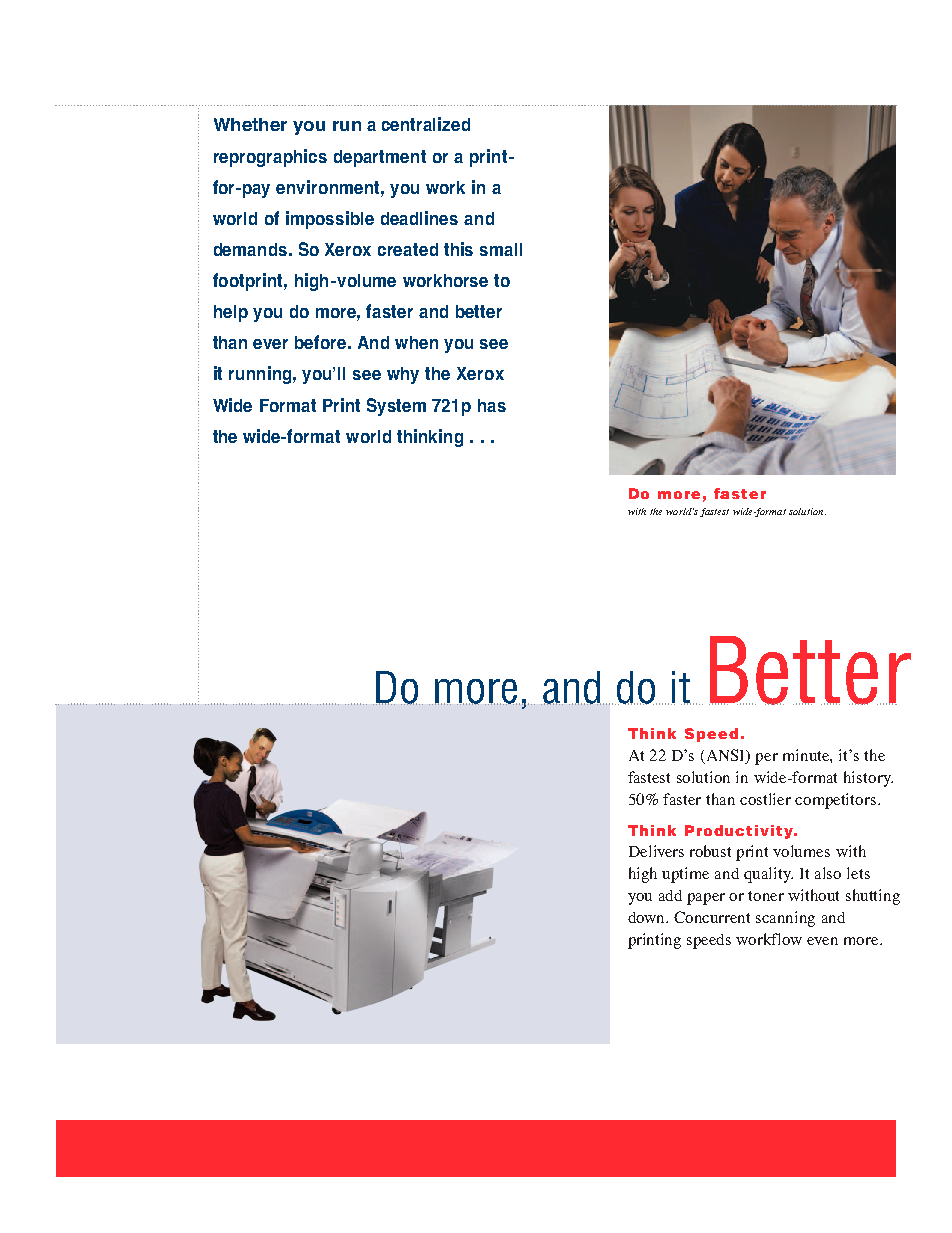  What do you see at coordinates (396, 407) in the screenshot?
I see `System` at bounding box center [396, 407].
